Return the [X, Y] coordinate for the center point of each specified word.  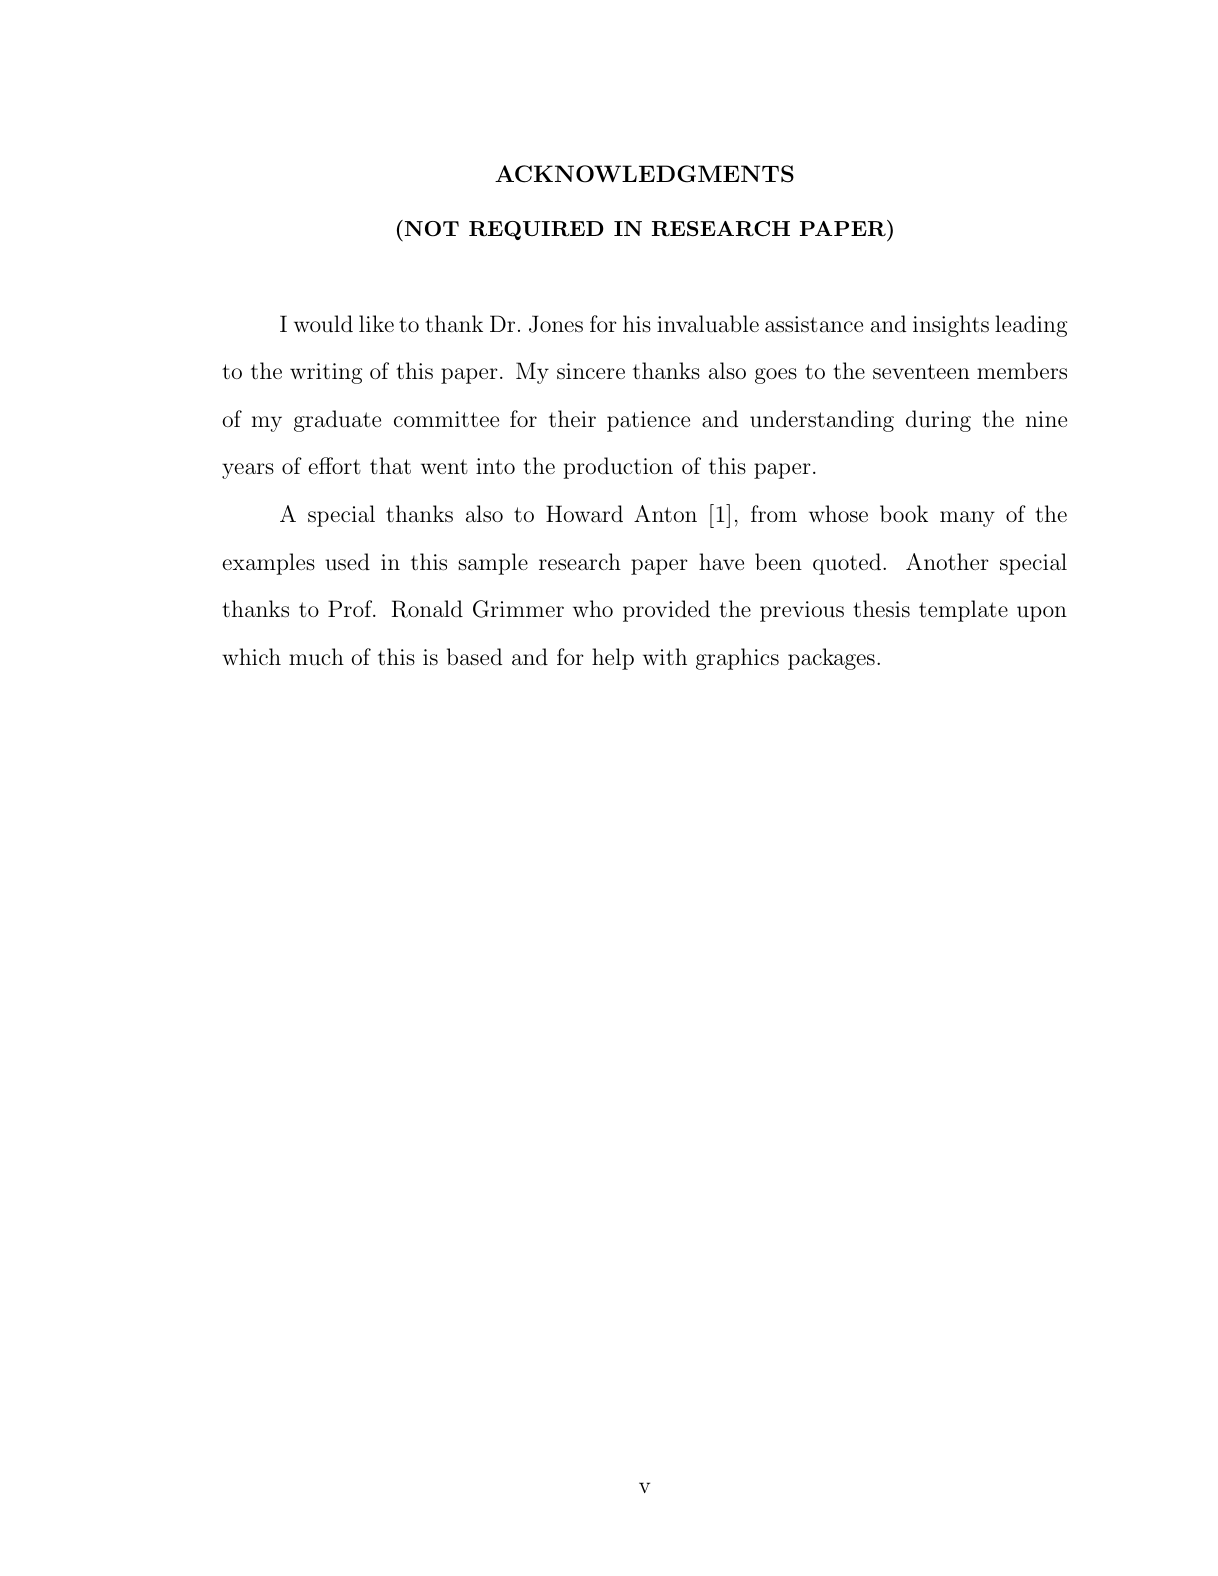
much [316, 656]
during [938, 421]
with [665, 656]
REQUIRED [536, 230]
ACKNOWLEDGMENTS [644, 174]
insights [951, 326]
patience [648, 421]
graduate [337, 421]
